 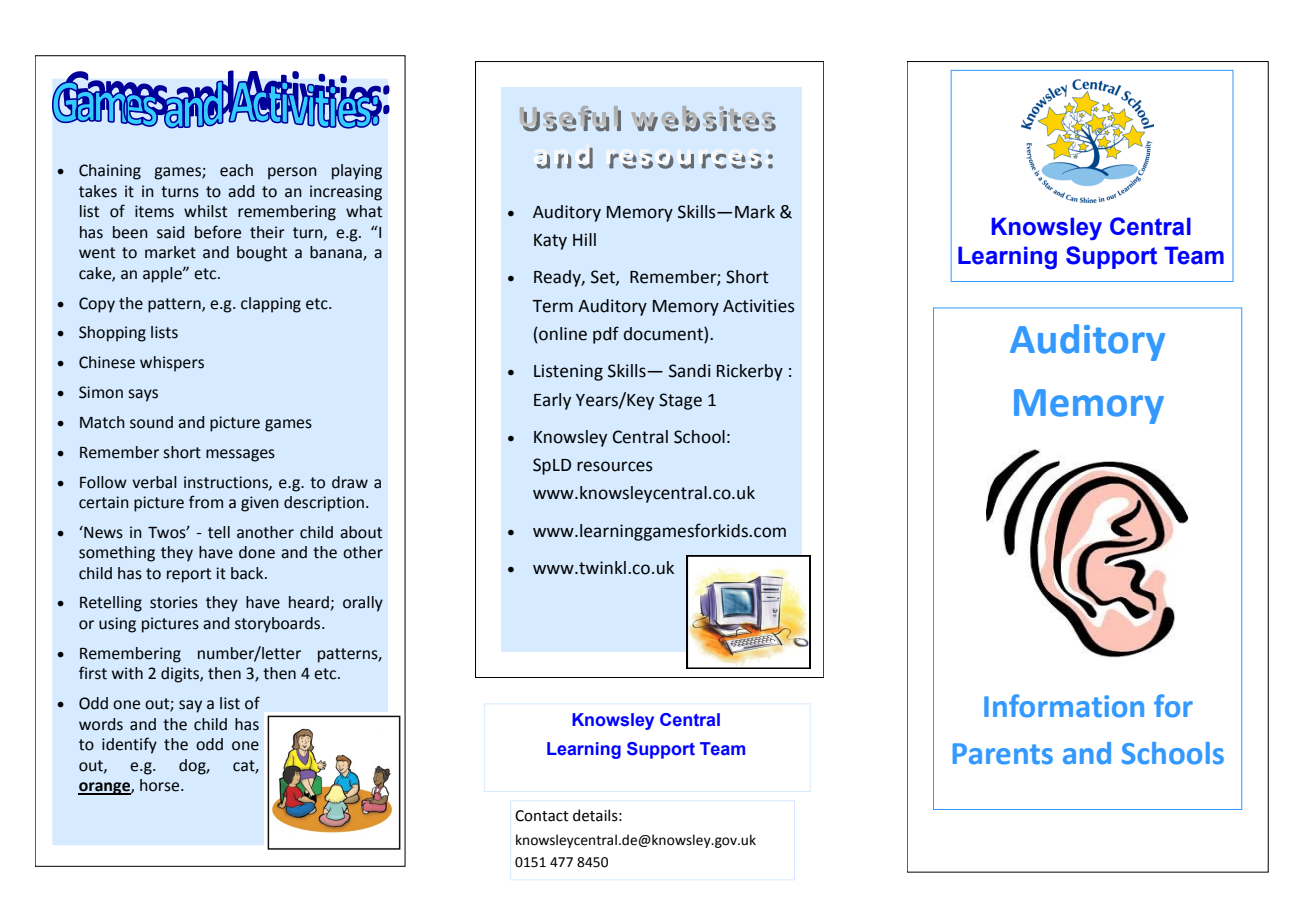 I want to click on verbal, so click(x=154, y=482).
